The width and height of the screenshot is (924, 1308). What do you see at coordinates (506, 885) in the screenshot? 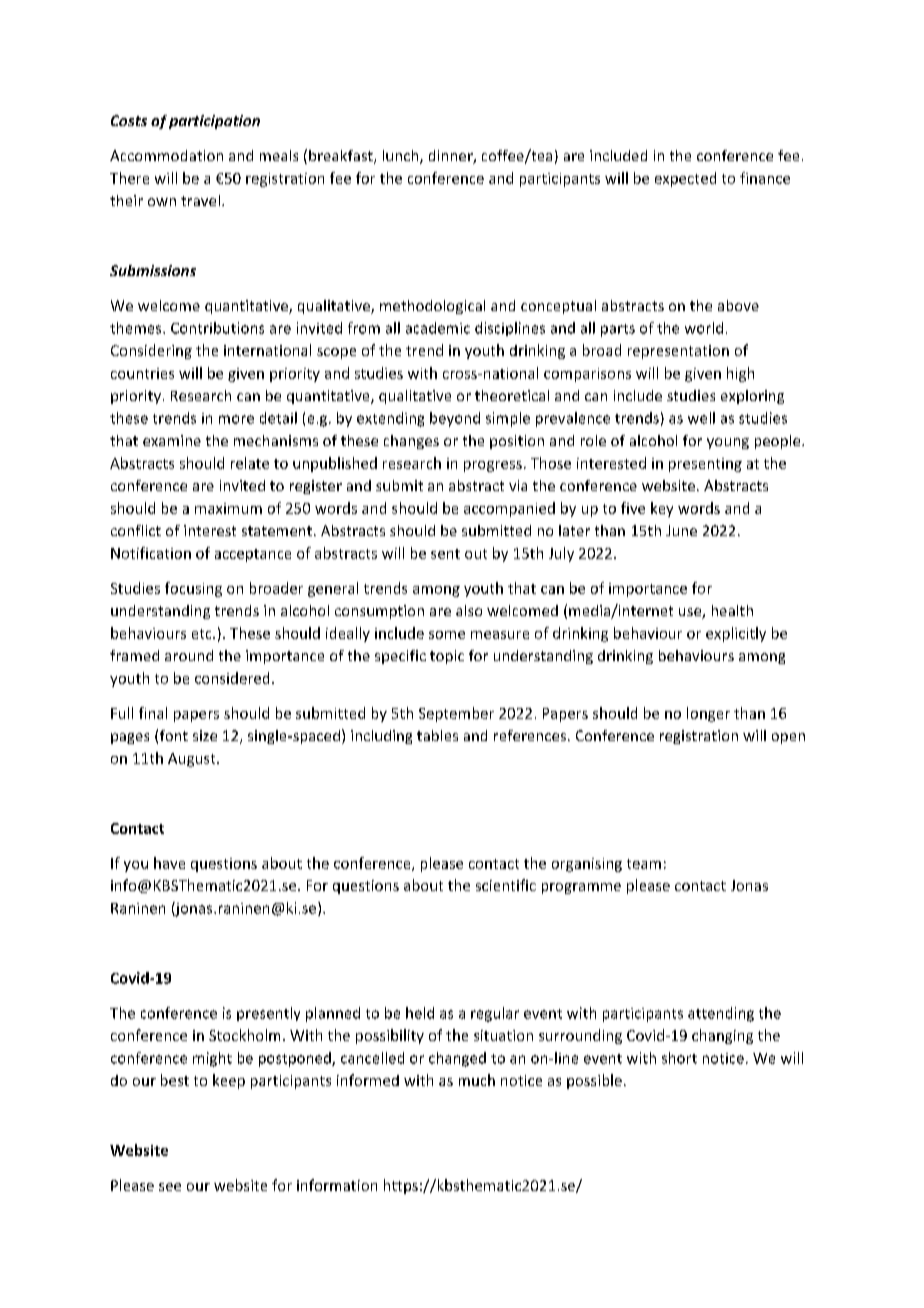
I see `scientific` at bounding box center [506, 885].
